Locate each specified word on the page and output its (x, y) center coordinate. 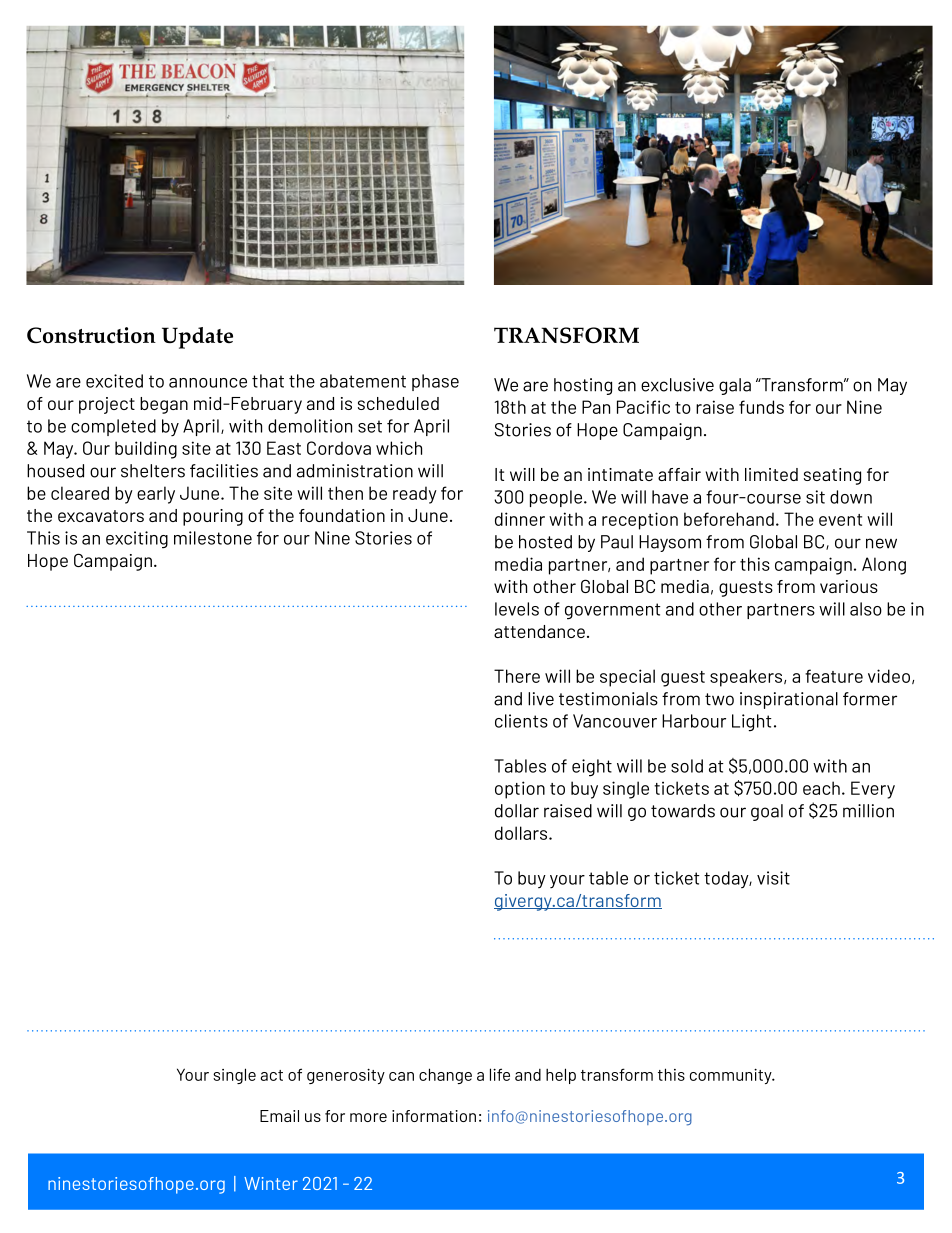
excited (114, 381)
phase (435, 382)
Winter (271, 1183)
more (368, 1117)
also (866, 609)
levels (517, 609)
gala (735, 386)
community (732, 1076)
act (271, 1075)
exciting (137, 539)
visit (773, 878)
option (520, 790)
